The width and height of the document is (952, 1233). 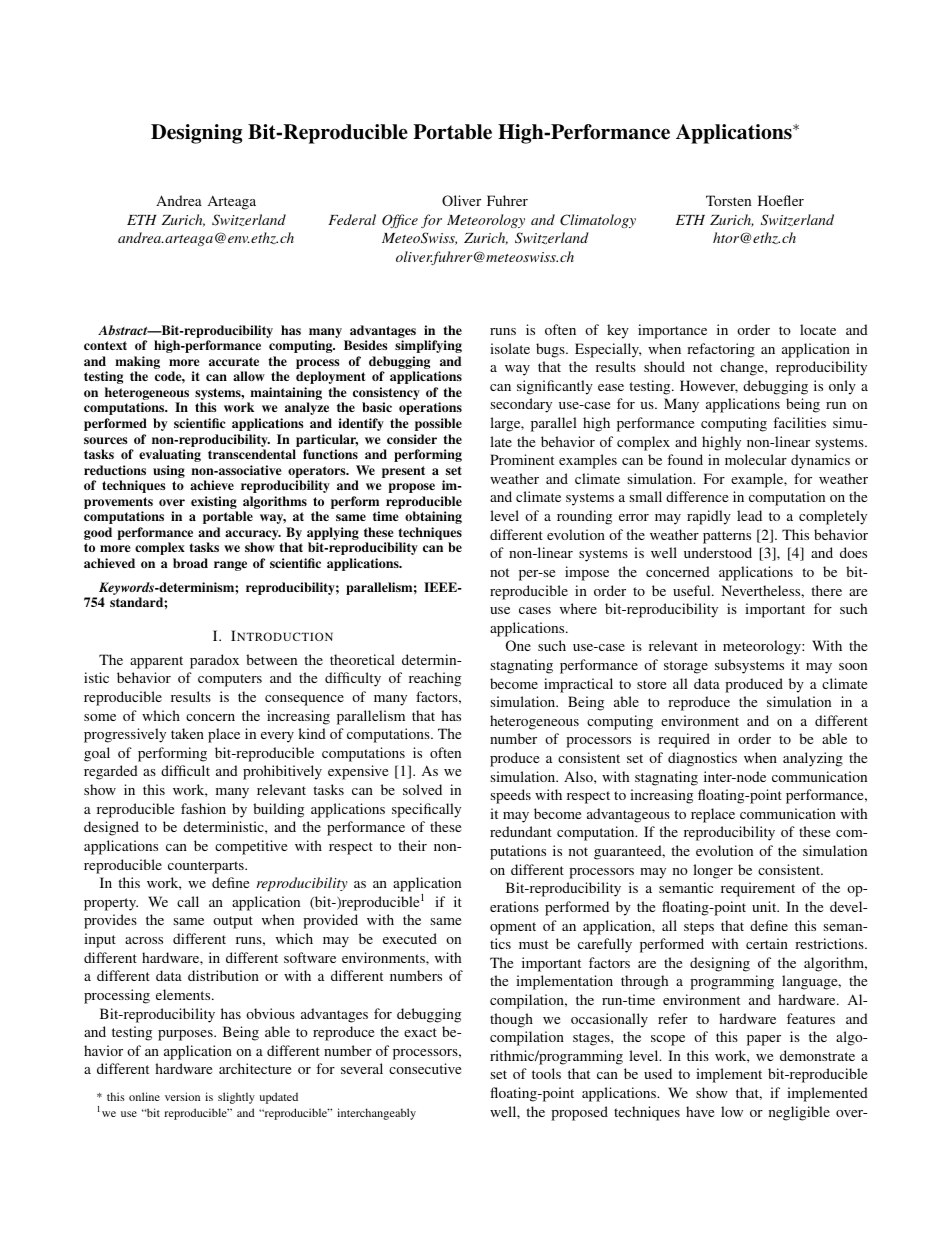 I want to click on Federal, so click(x=352, y=219).
